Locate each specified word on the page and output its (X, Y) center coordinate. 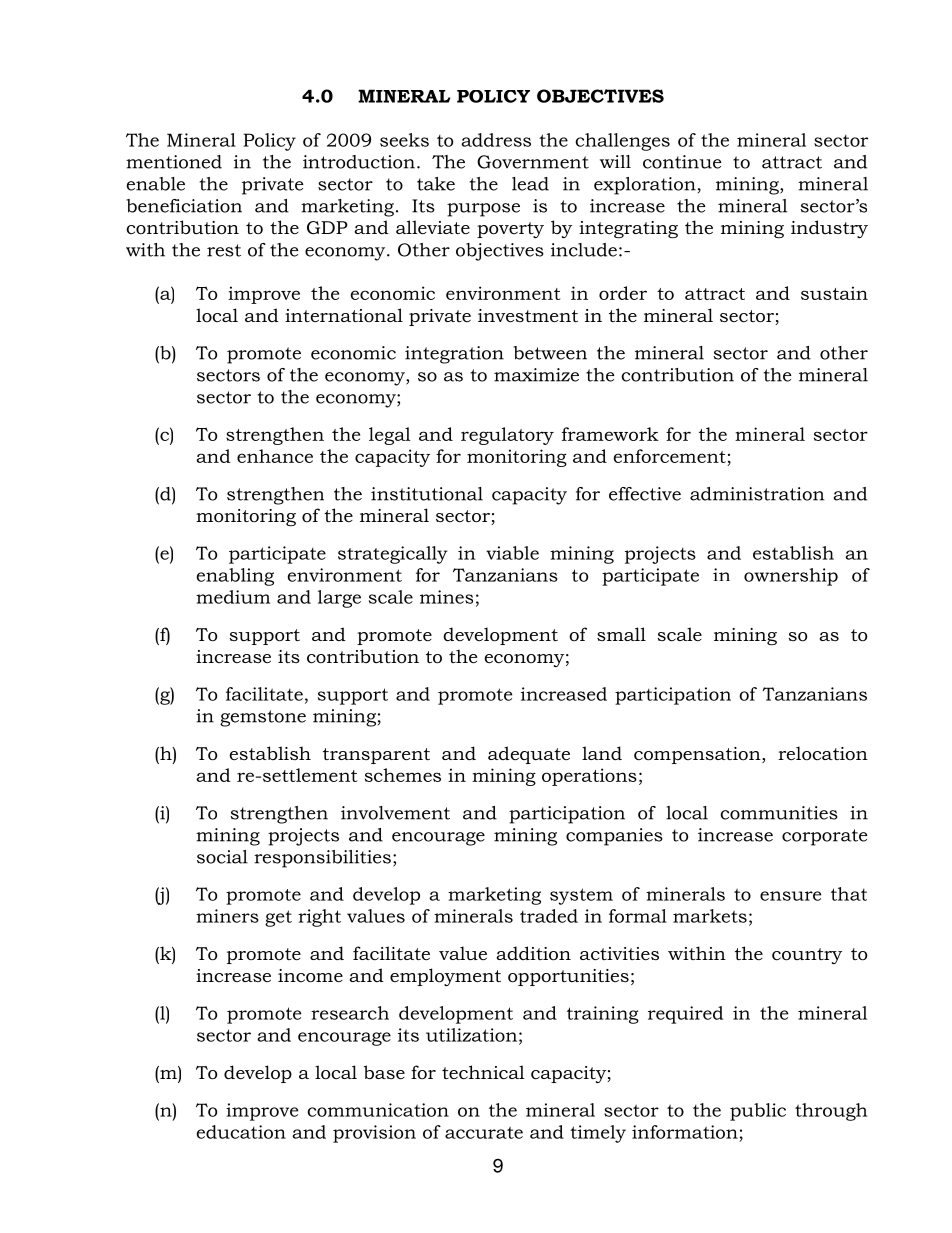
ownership (791, 577)
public (758, 1112)
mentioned (174, 162)
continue (682, 162)
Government (533, 162)
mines (446, 597)
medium (233, 597)
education (241, 1132)
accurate (484, 1133)
